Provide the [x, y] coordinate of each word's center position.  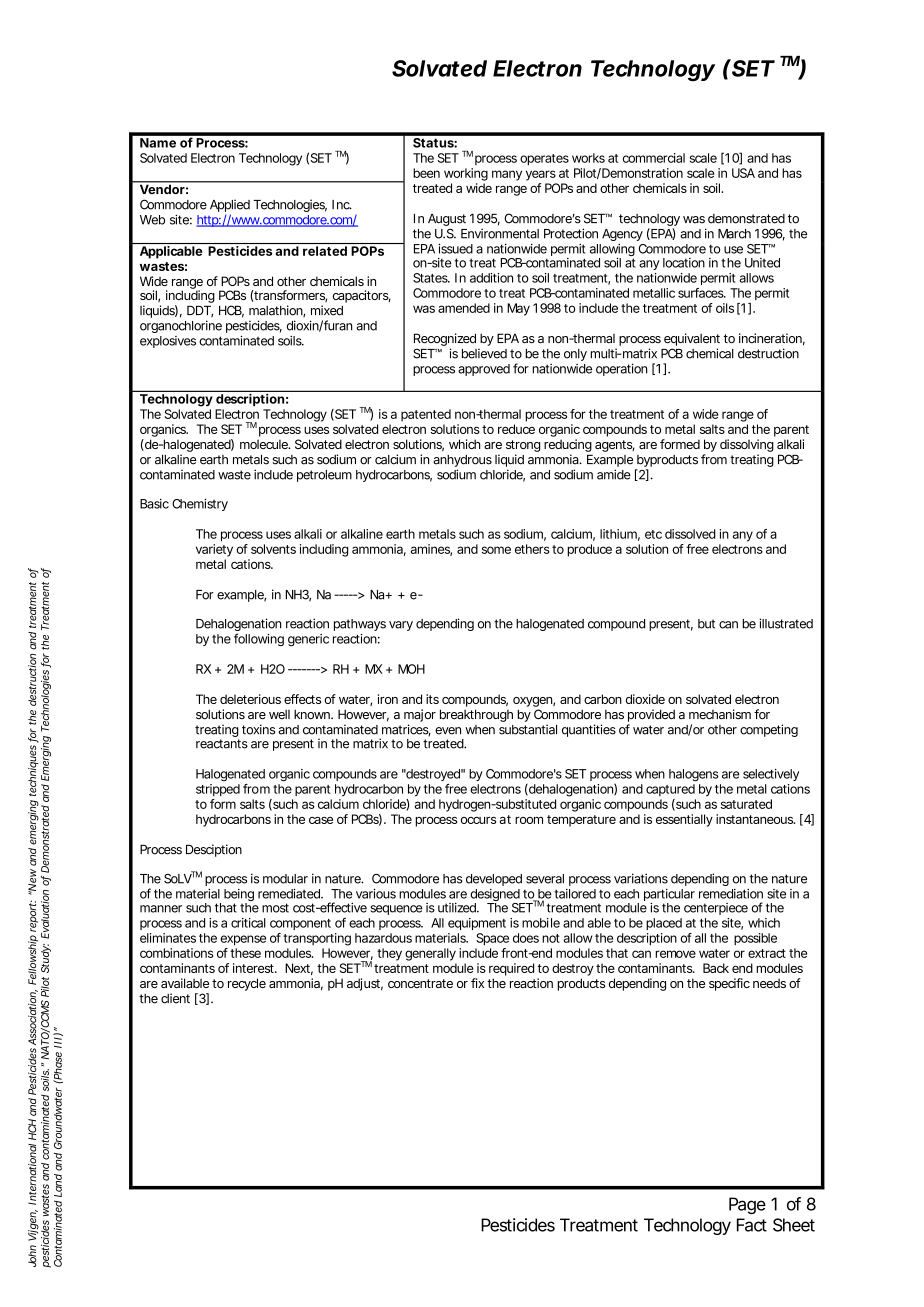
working [466, 174]
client [175, 998]
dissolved [690, 534]
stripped [218, 790]
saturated [746, 804]
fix [479, 983]
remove [675, 954]
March [734, 234]
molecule [265, 444]
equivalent [692, 339]
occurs [478, 820]
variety [216, 550]
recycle [247, 984]
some [496, 550]
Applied [230, 205]
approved [484, 370]
